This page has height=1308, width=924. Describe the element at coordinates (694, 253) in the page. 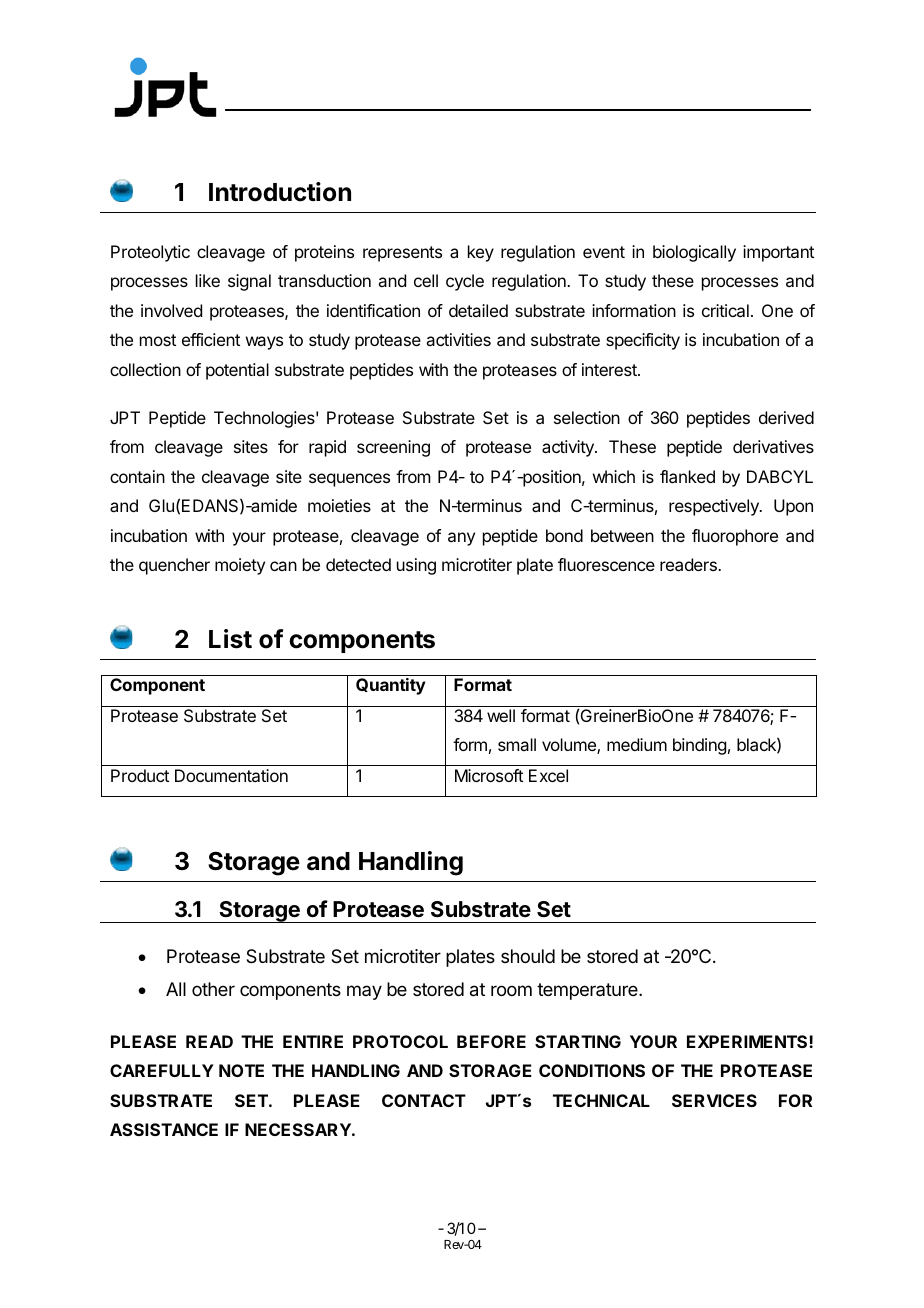

I see `biologically` at that location.
